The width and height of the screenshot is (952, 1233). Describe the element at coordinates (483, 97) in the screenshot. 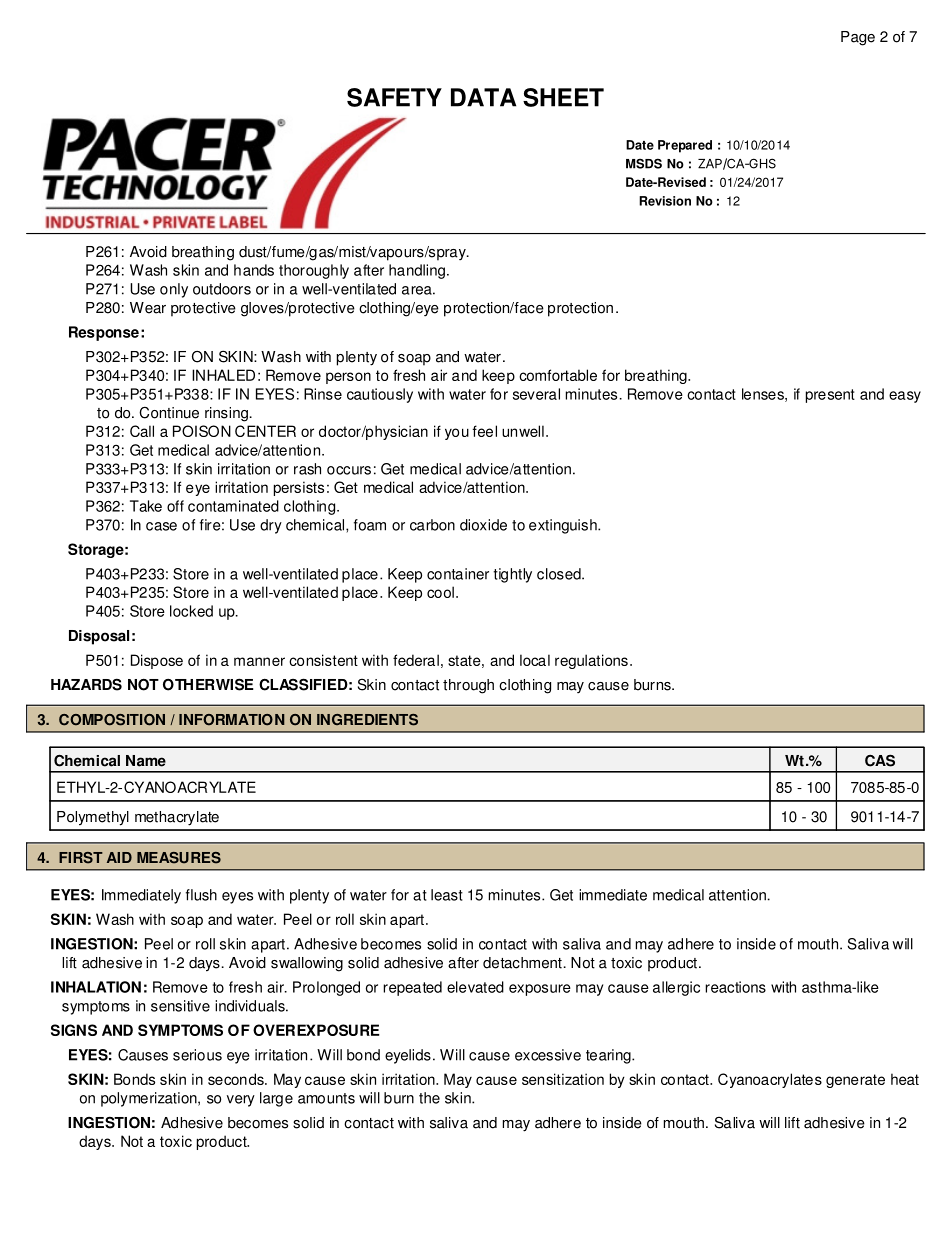

I see `DATA` at that location.
